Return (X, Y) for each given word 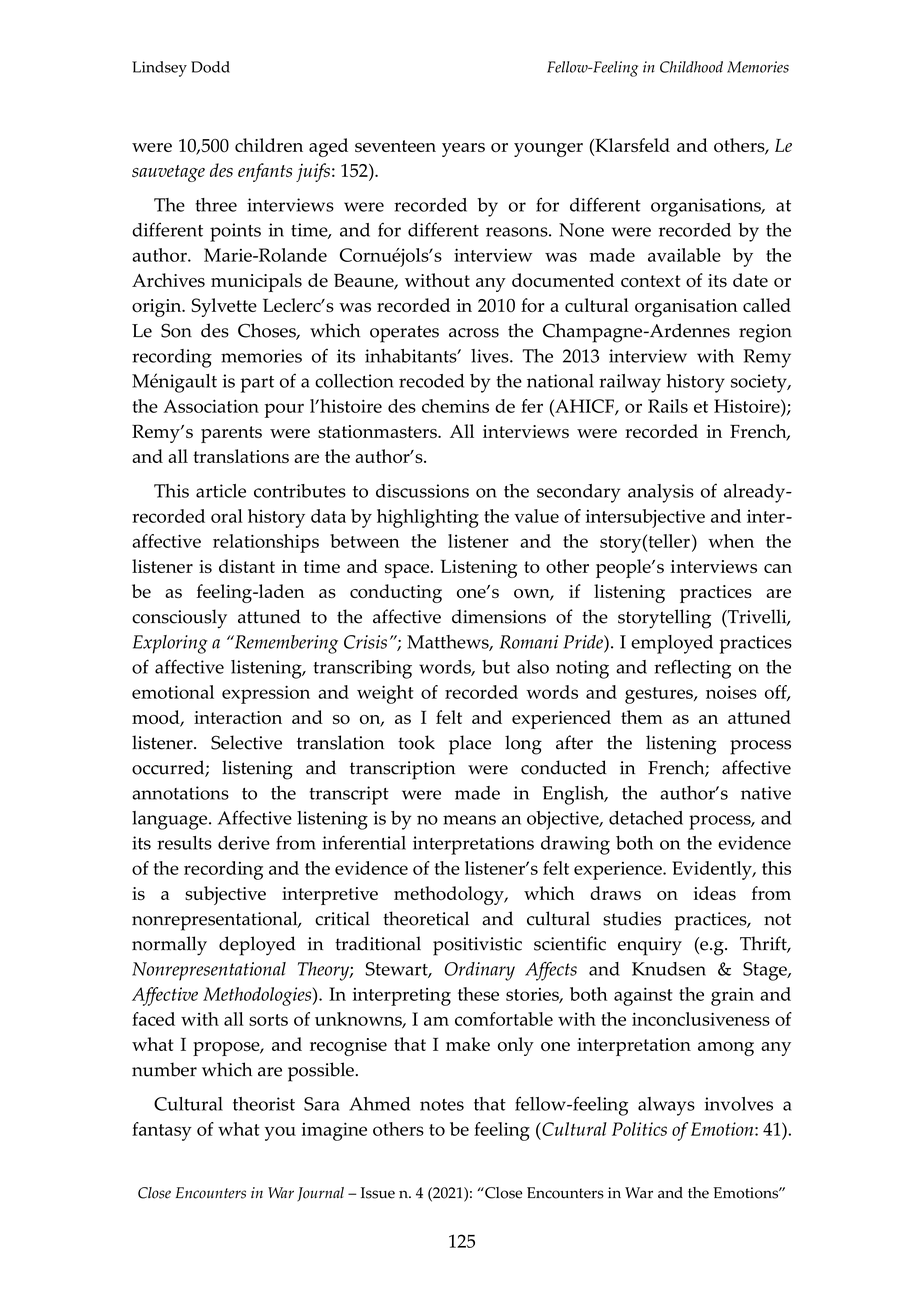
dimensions (499, 616)
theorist (264, 1104)
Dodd (210, 67)
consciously (179, 619)
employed (672, 644)
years (463, 150)
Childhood (691, 67)
